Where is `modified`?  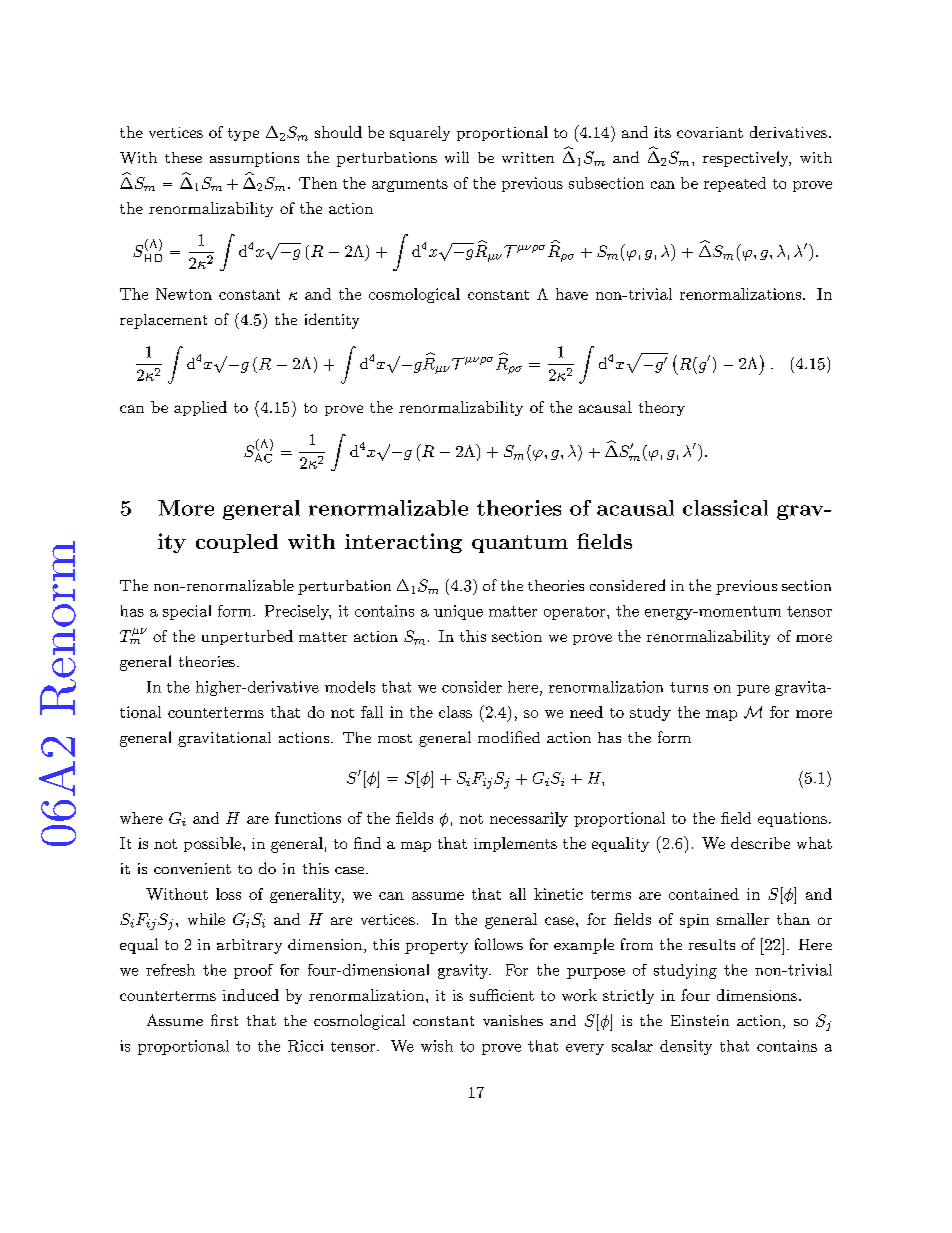
modified is located at coordinates (509, 737).
